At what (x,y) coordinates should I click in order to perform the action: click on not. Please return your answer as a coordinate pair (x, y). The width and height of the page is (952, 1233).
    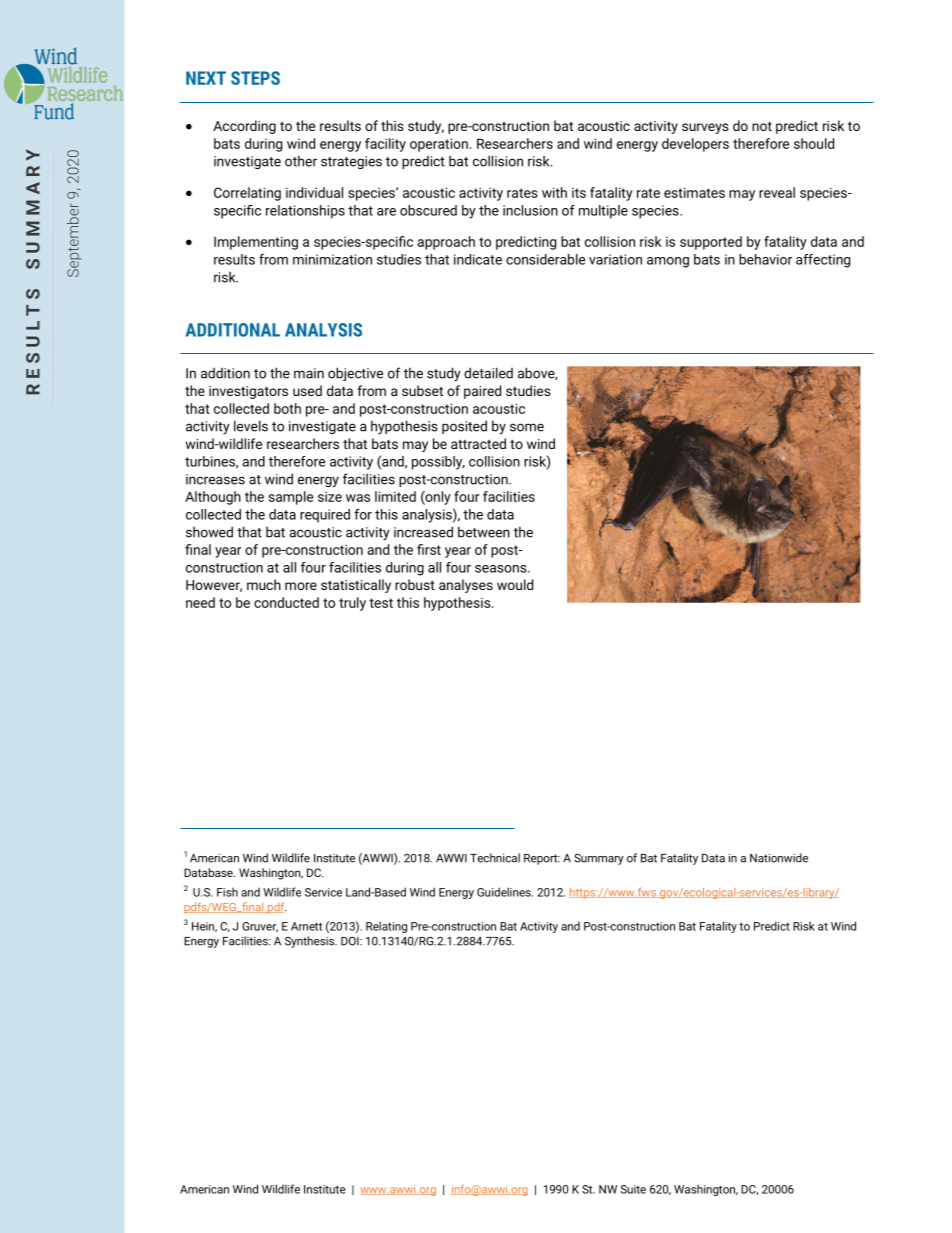
    Looking at the image, I should click on (762, 126).
